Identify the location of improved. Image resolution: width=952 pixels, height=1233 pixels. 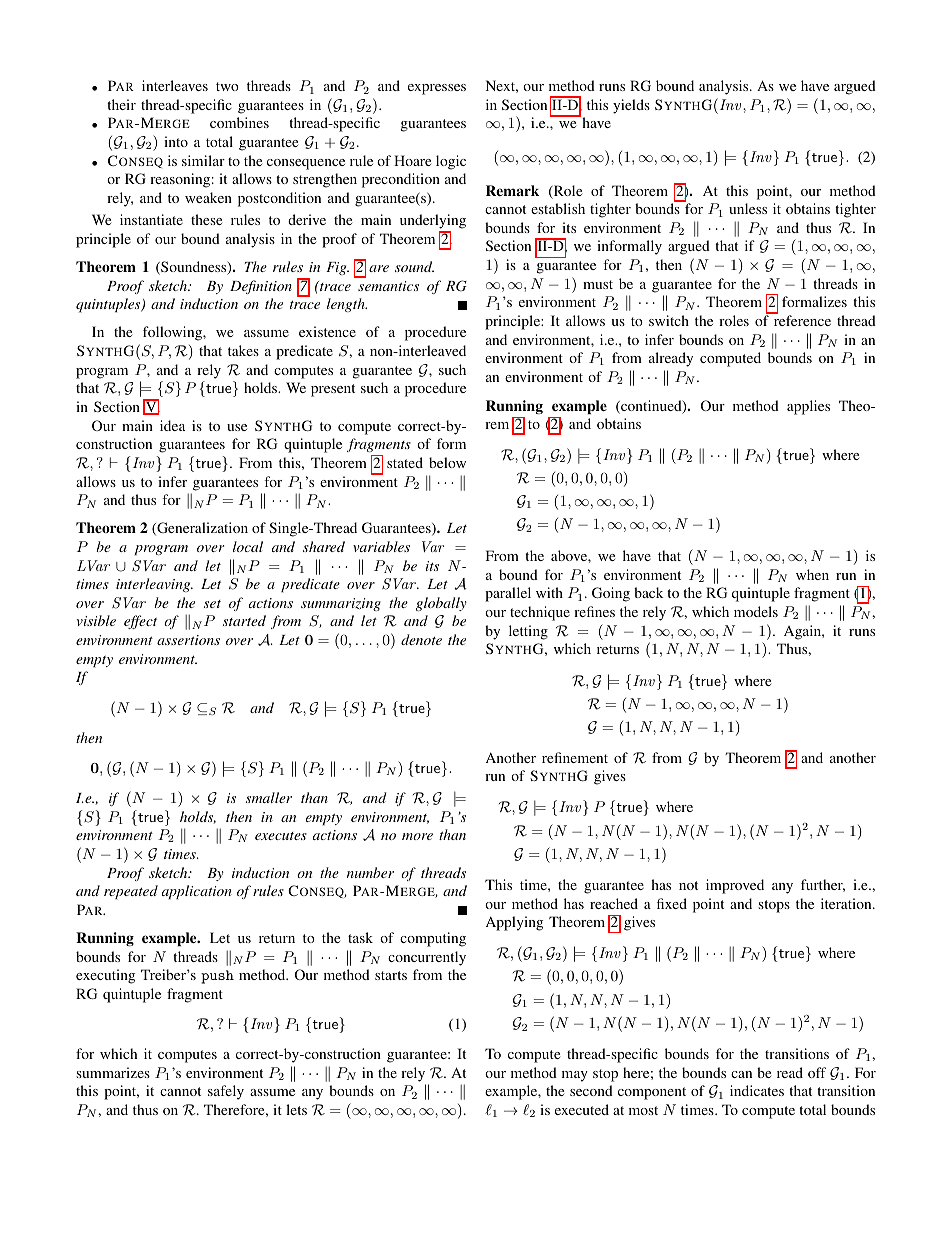
(735, 886).
